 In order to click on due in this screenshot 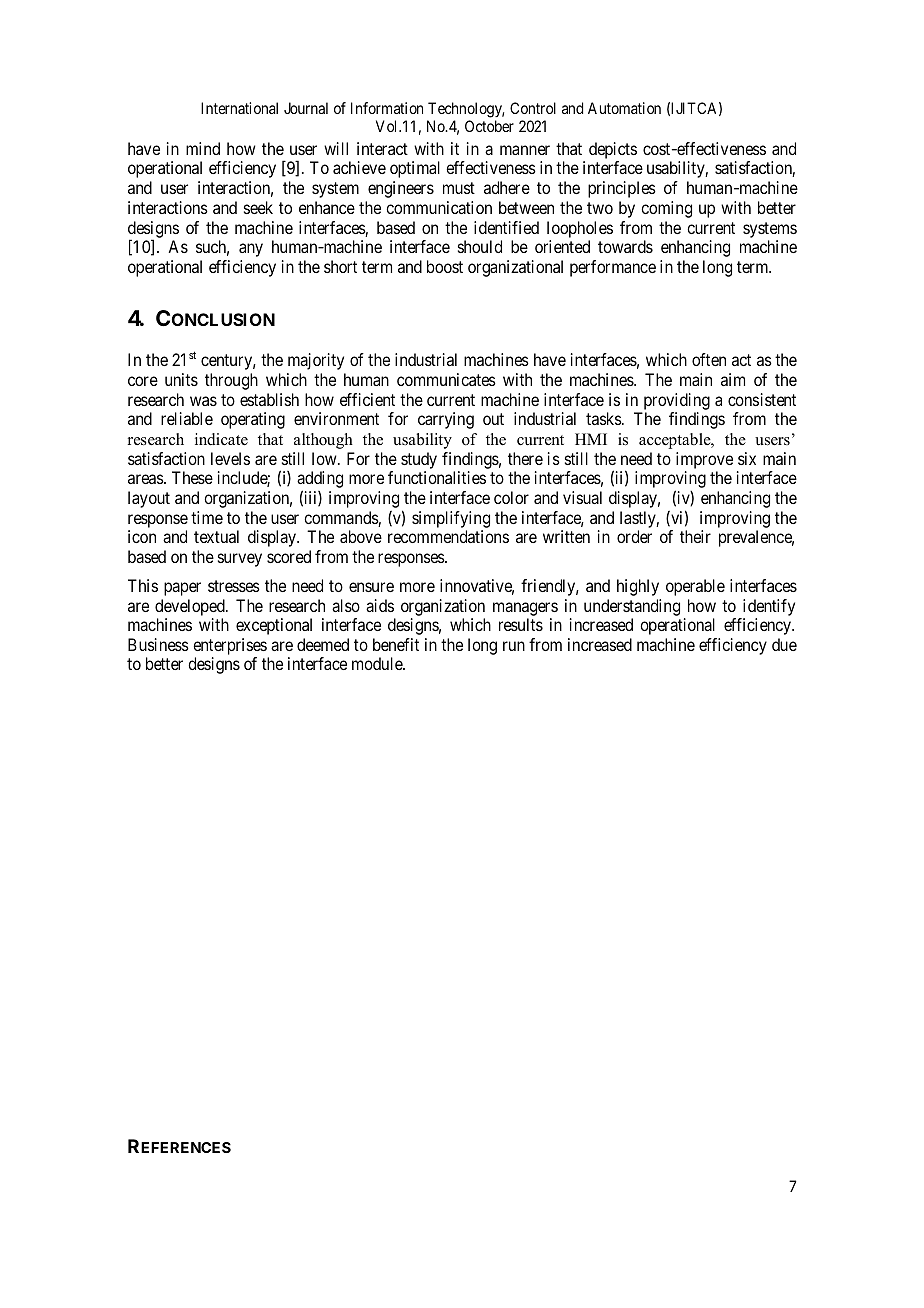, I will do `click(784, 644)`.
